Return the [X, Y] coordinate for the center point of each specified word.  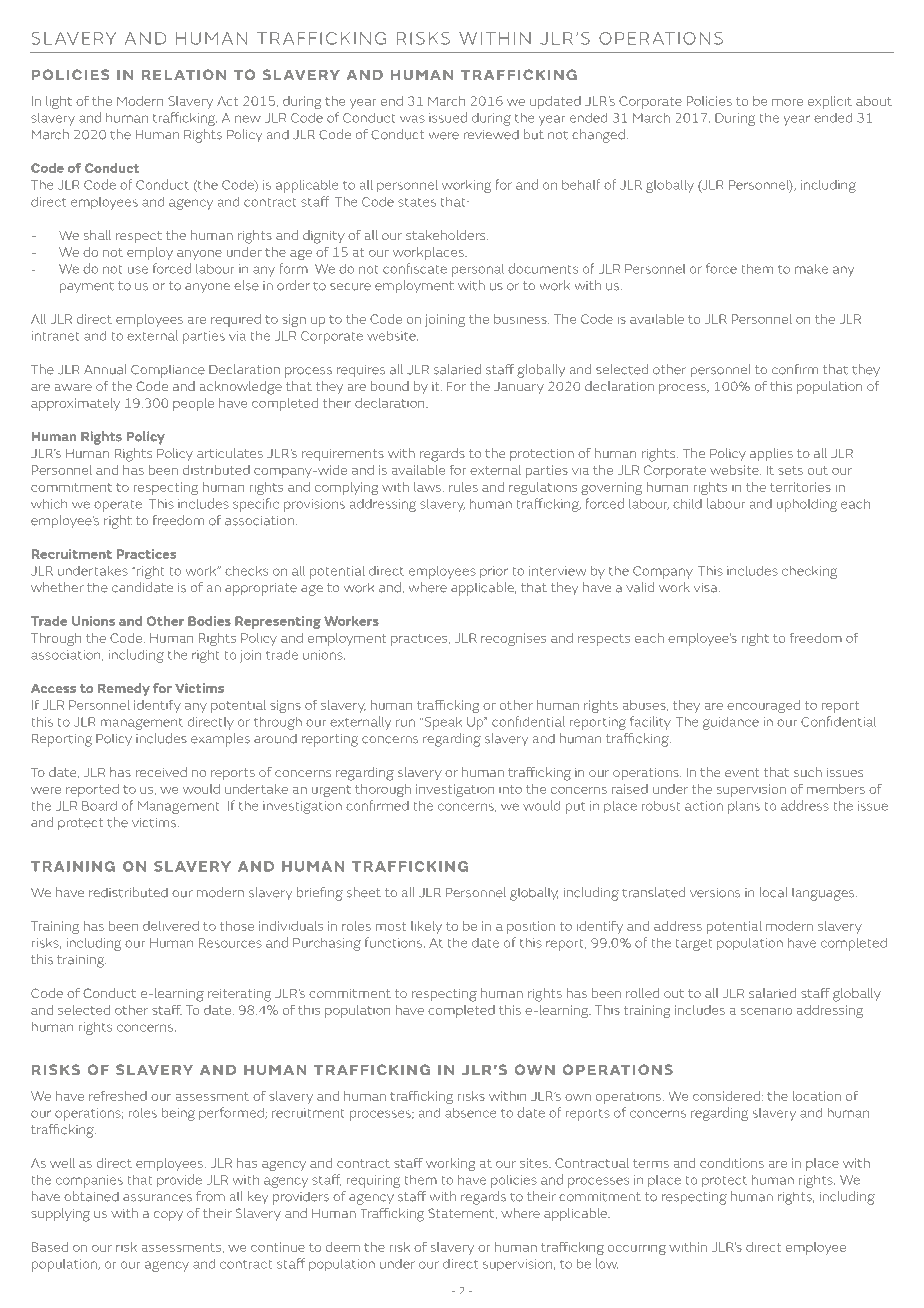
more [787, 102]
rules [463, 487]
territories [800, 487]
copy [168, 1216]
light [59, 102]
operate [119, 506]
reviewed [491, 134]
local [773, 892]
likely [426, 927]
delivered [171, 926]
